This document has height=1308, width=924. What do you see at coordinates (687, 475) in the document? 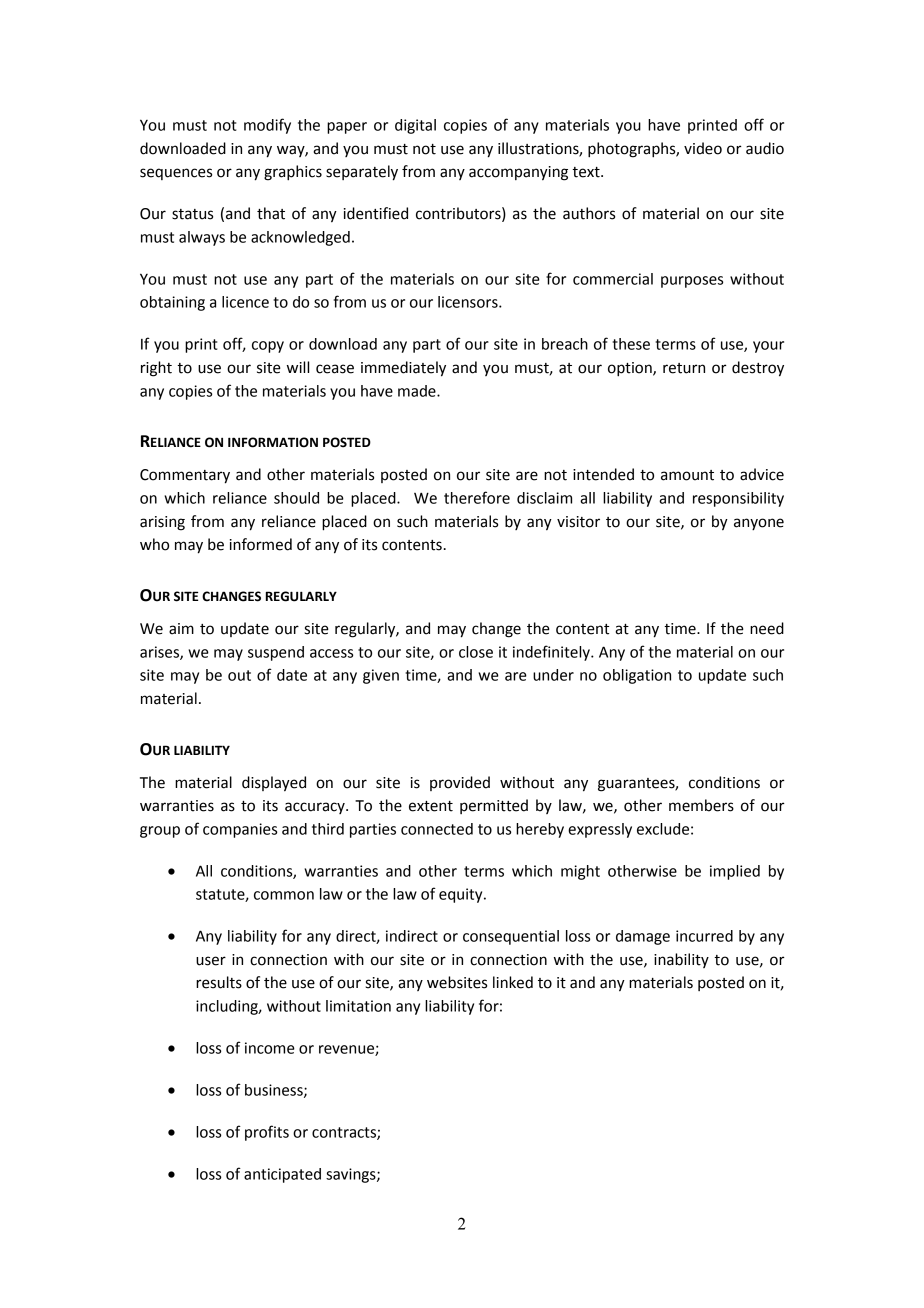
I see `amount` at bounding box center [687, 475].
